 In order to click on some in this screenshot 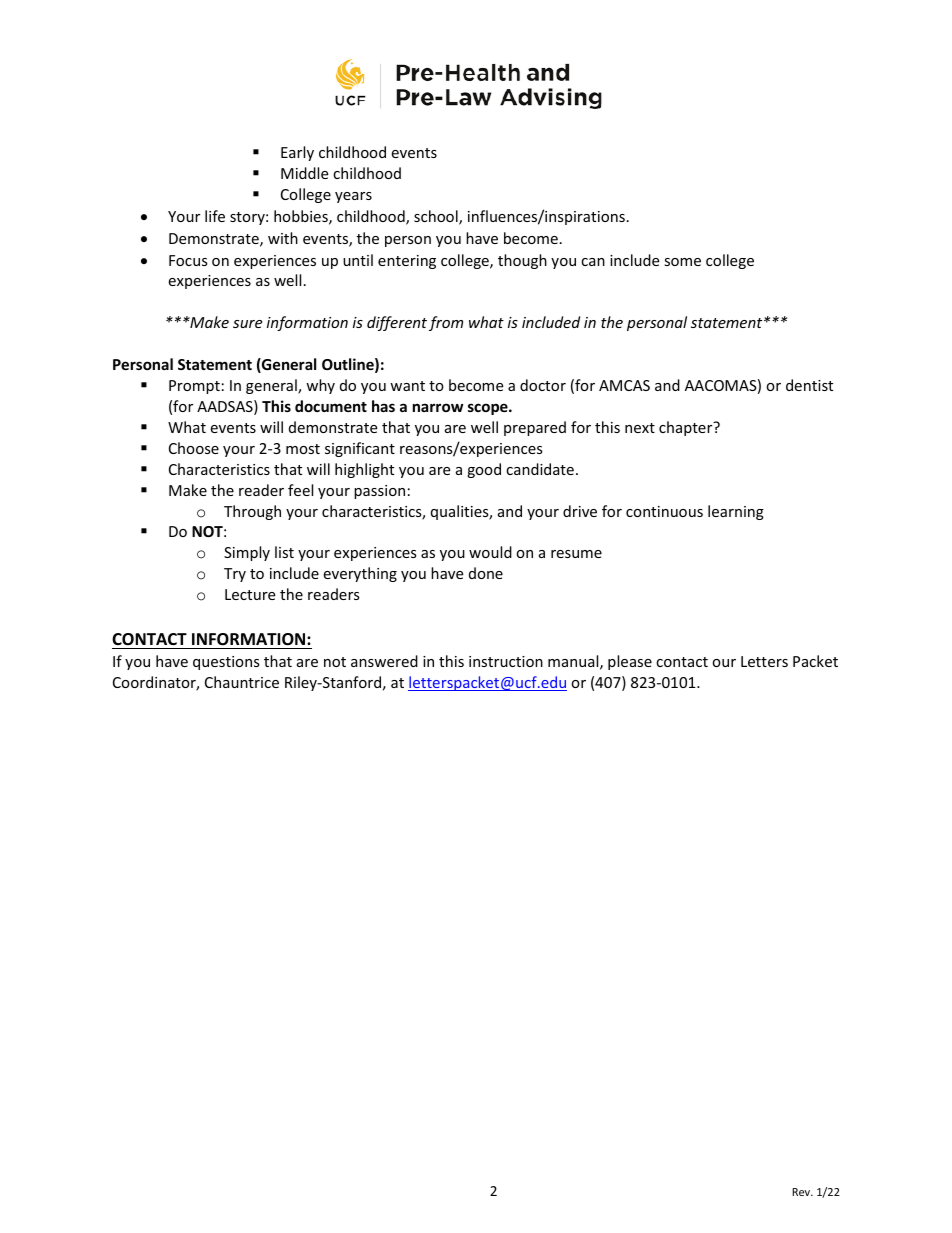, I will do `click(682, 262)`.
